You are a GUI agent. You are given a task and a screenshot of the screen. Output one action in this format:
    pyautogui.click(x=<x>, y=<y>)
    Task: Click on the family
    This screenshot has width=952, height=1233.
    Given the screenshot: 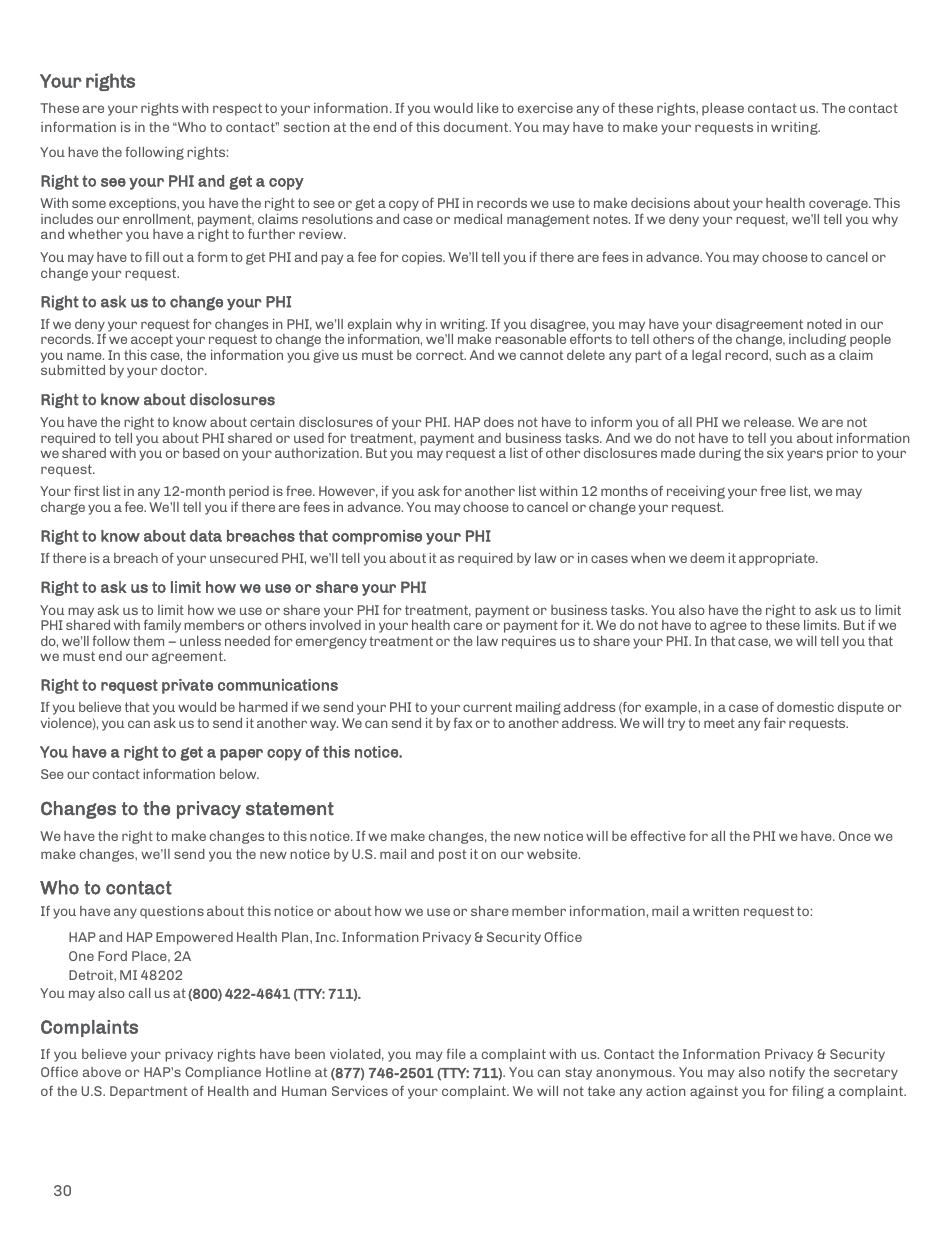 What is the action you would take?
    pyautogui.click(x=162, y=626)
